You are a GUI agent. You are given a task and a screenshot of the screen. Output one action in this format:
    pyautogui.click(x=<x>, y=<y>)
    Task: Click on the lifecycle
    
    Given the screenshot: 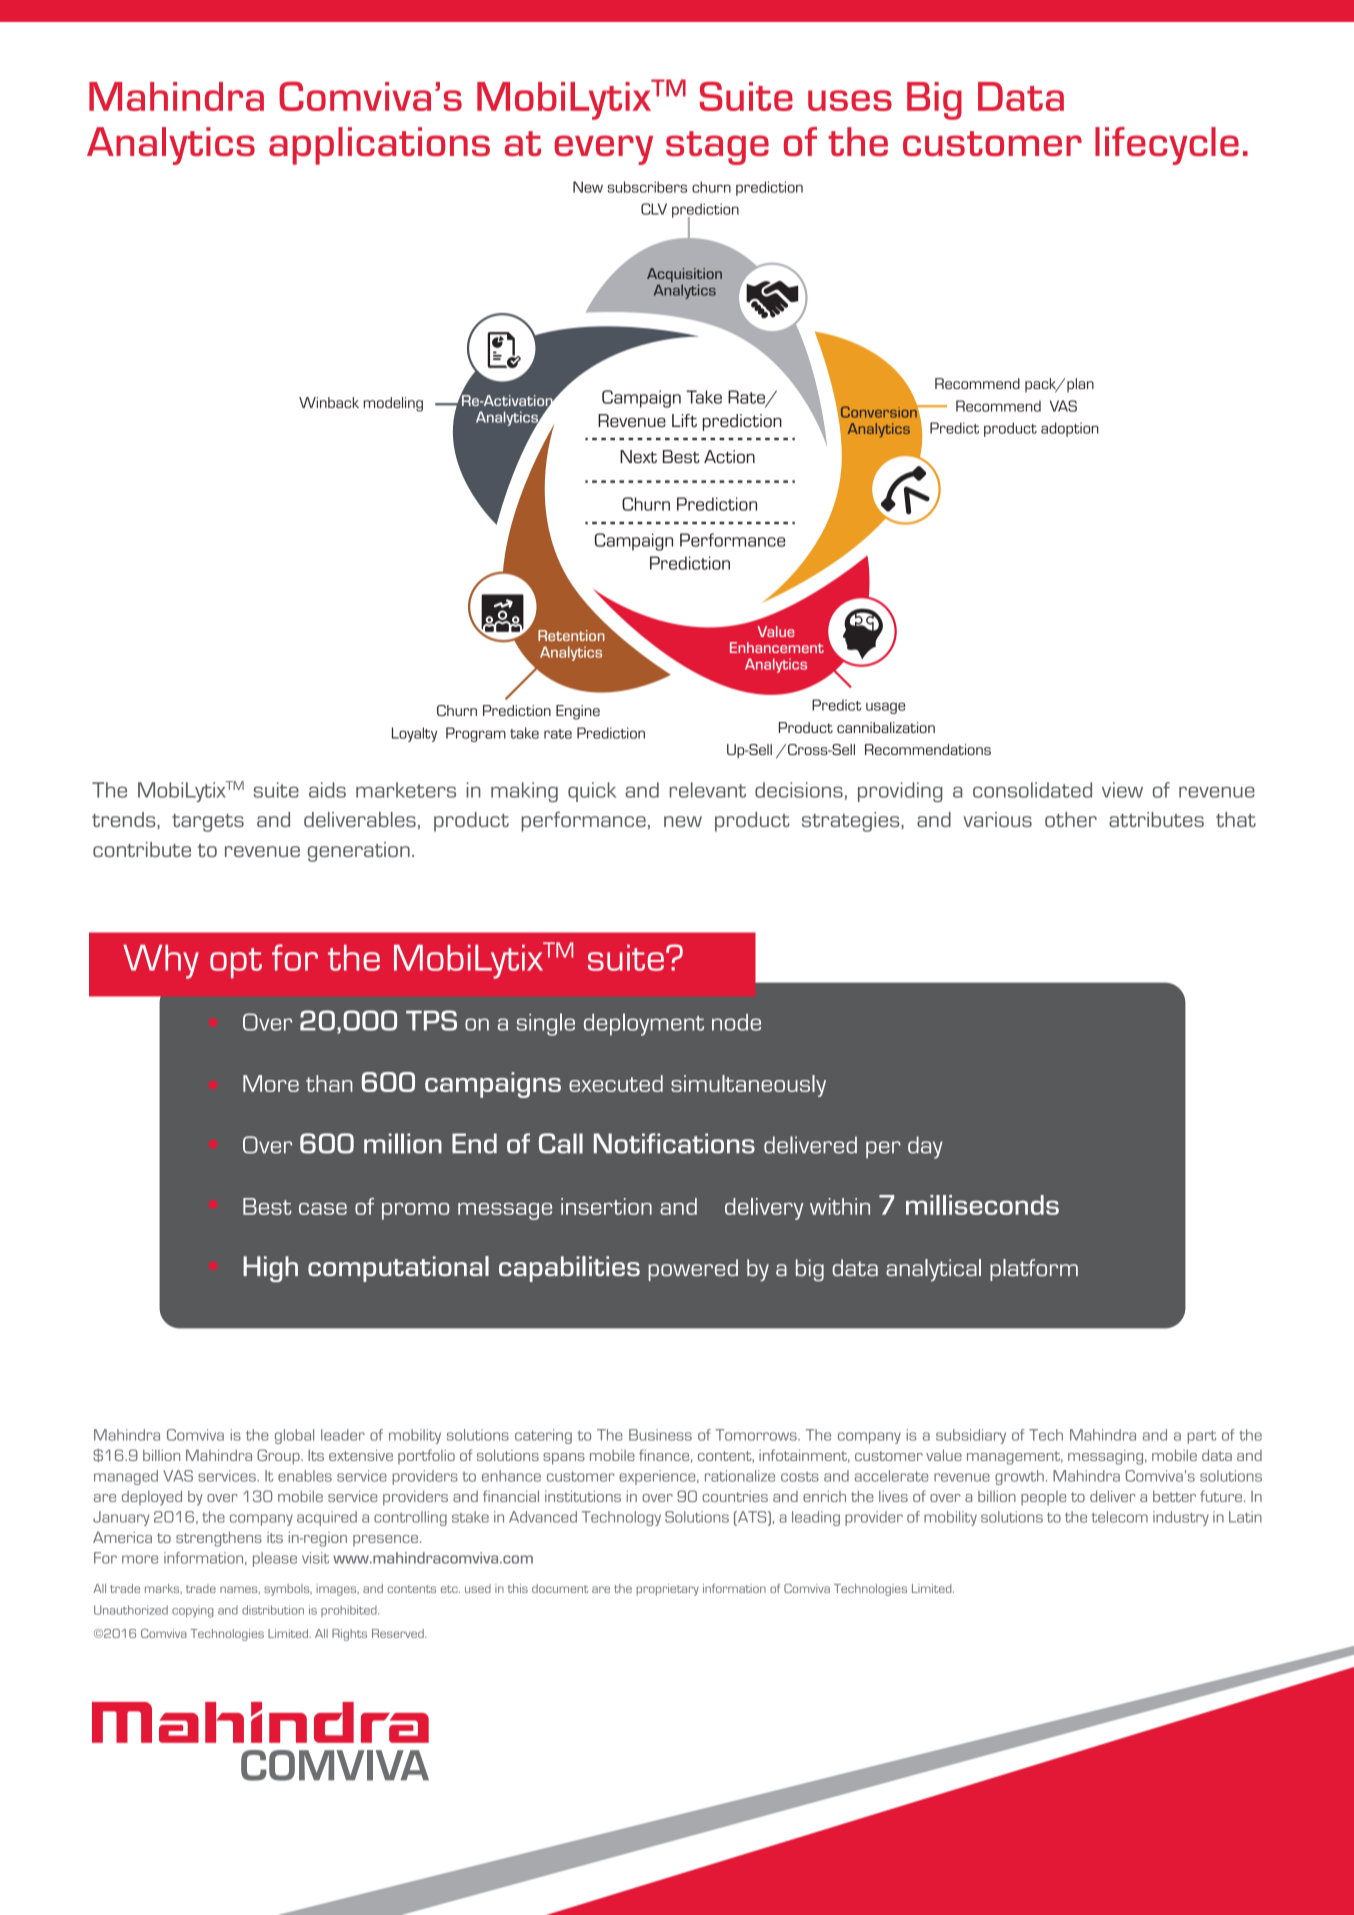 What is the action you would take?
    pyautogui.click(x=1167, y=146)
